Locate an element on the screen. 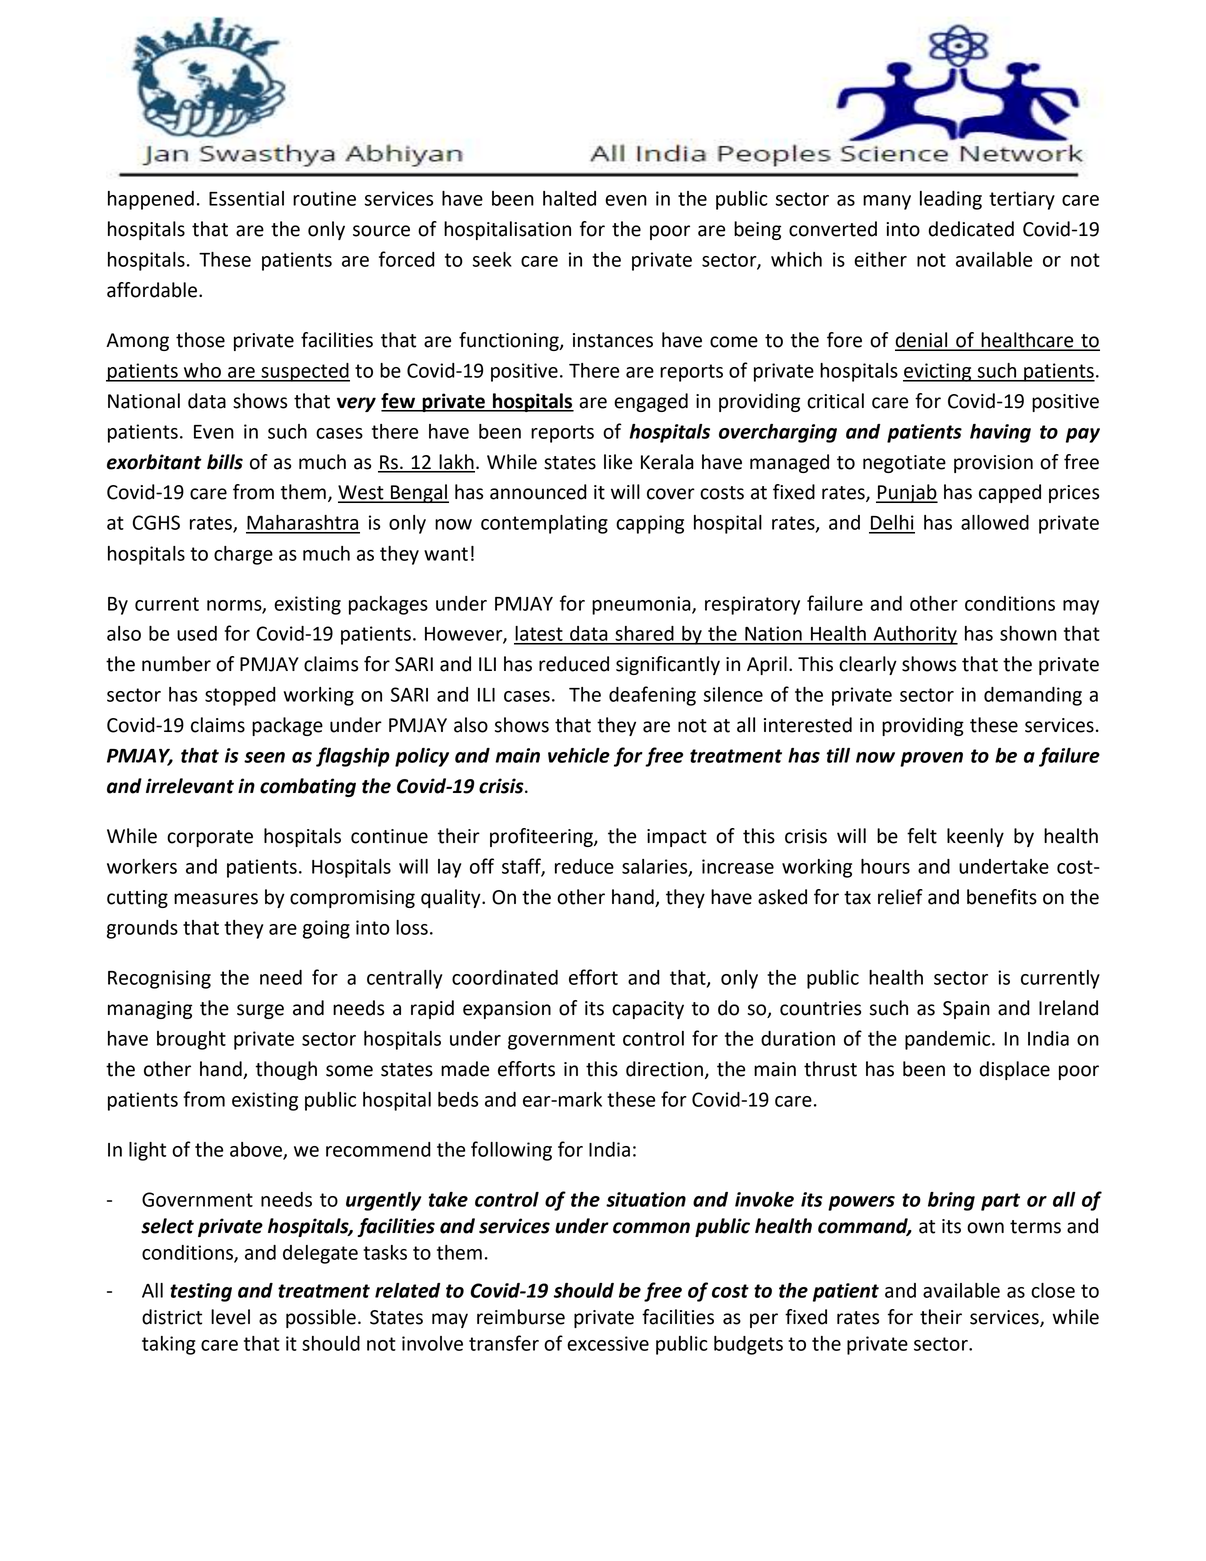 This screenshot has height=1561, width=1206. halted is located at coordinates (569, 198).
